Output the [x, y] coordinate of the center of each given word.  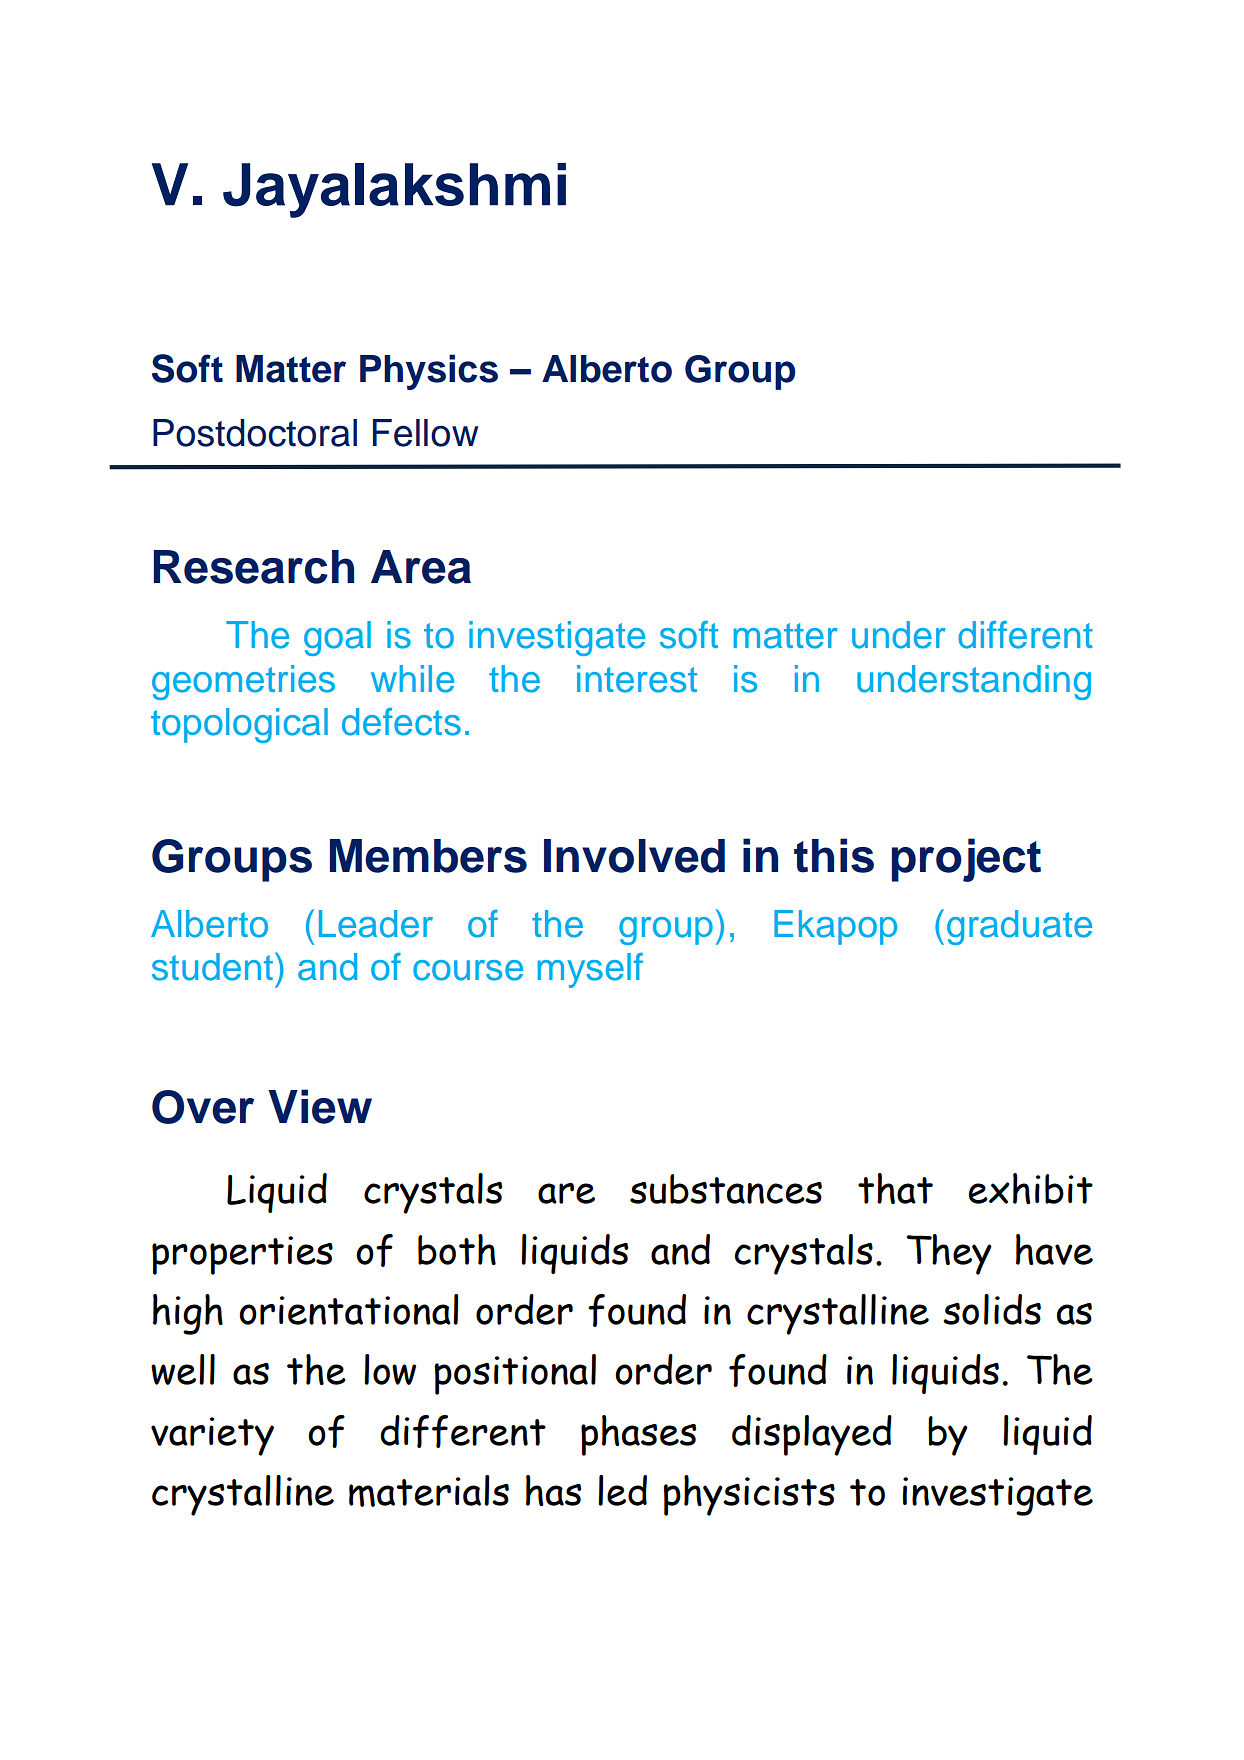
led [622, 1490]
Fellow [426, 433]
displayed [812, 1435]
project [966, 860]
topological [239, 725]
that [895, 1188]
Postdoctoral [255, 433]
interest [637, 679]
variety [212, 1436]
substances [726, 1189]
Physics [429, 372]
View [320, 1106]
